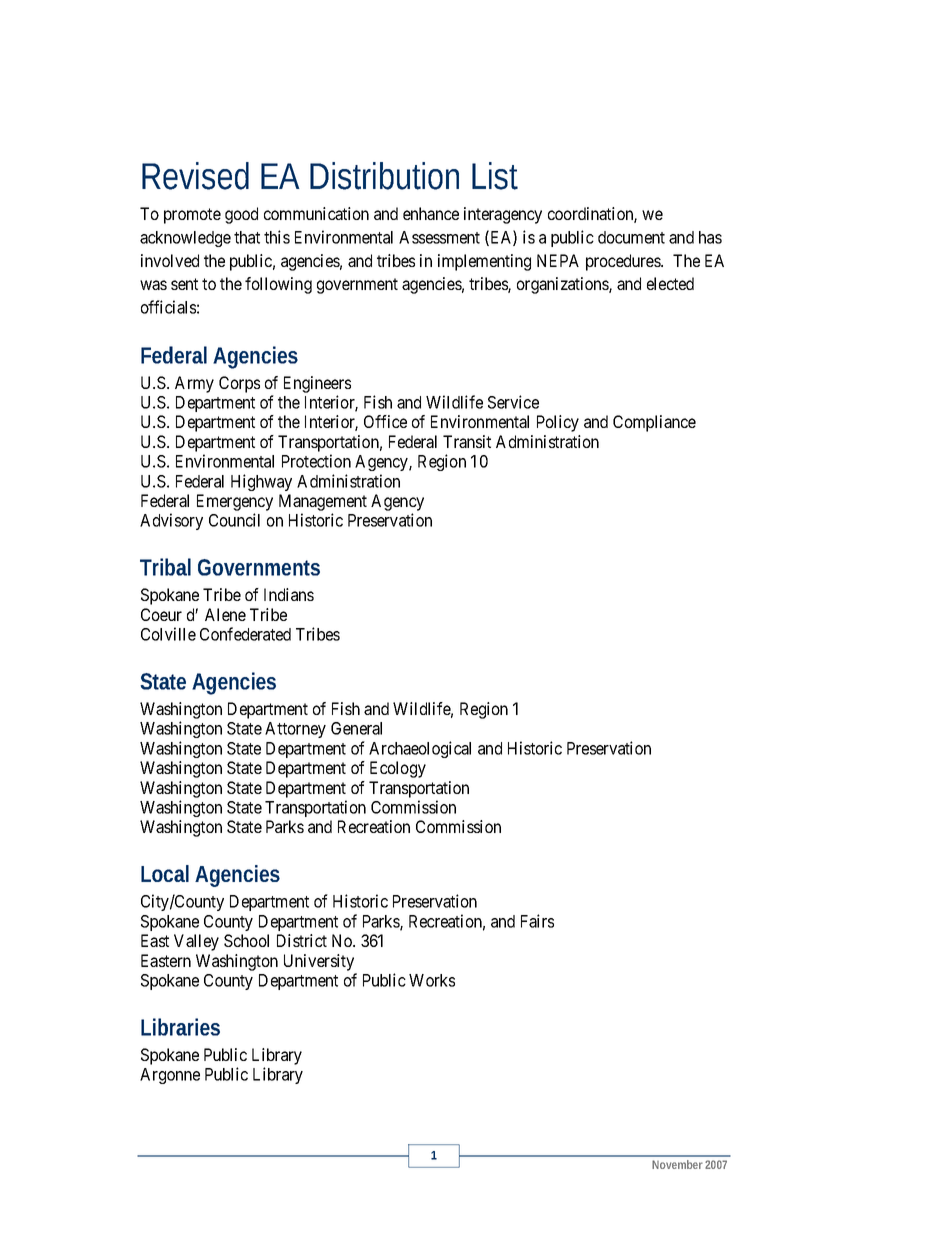  What do you see at coordinates (420, 749) in the page?
I see `Archaeological` at bounding box center [420, 749].
